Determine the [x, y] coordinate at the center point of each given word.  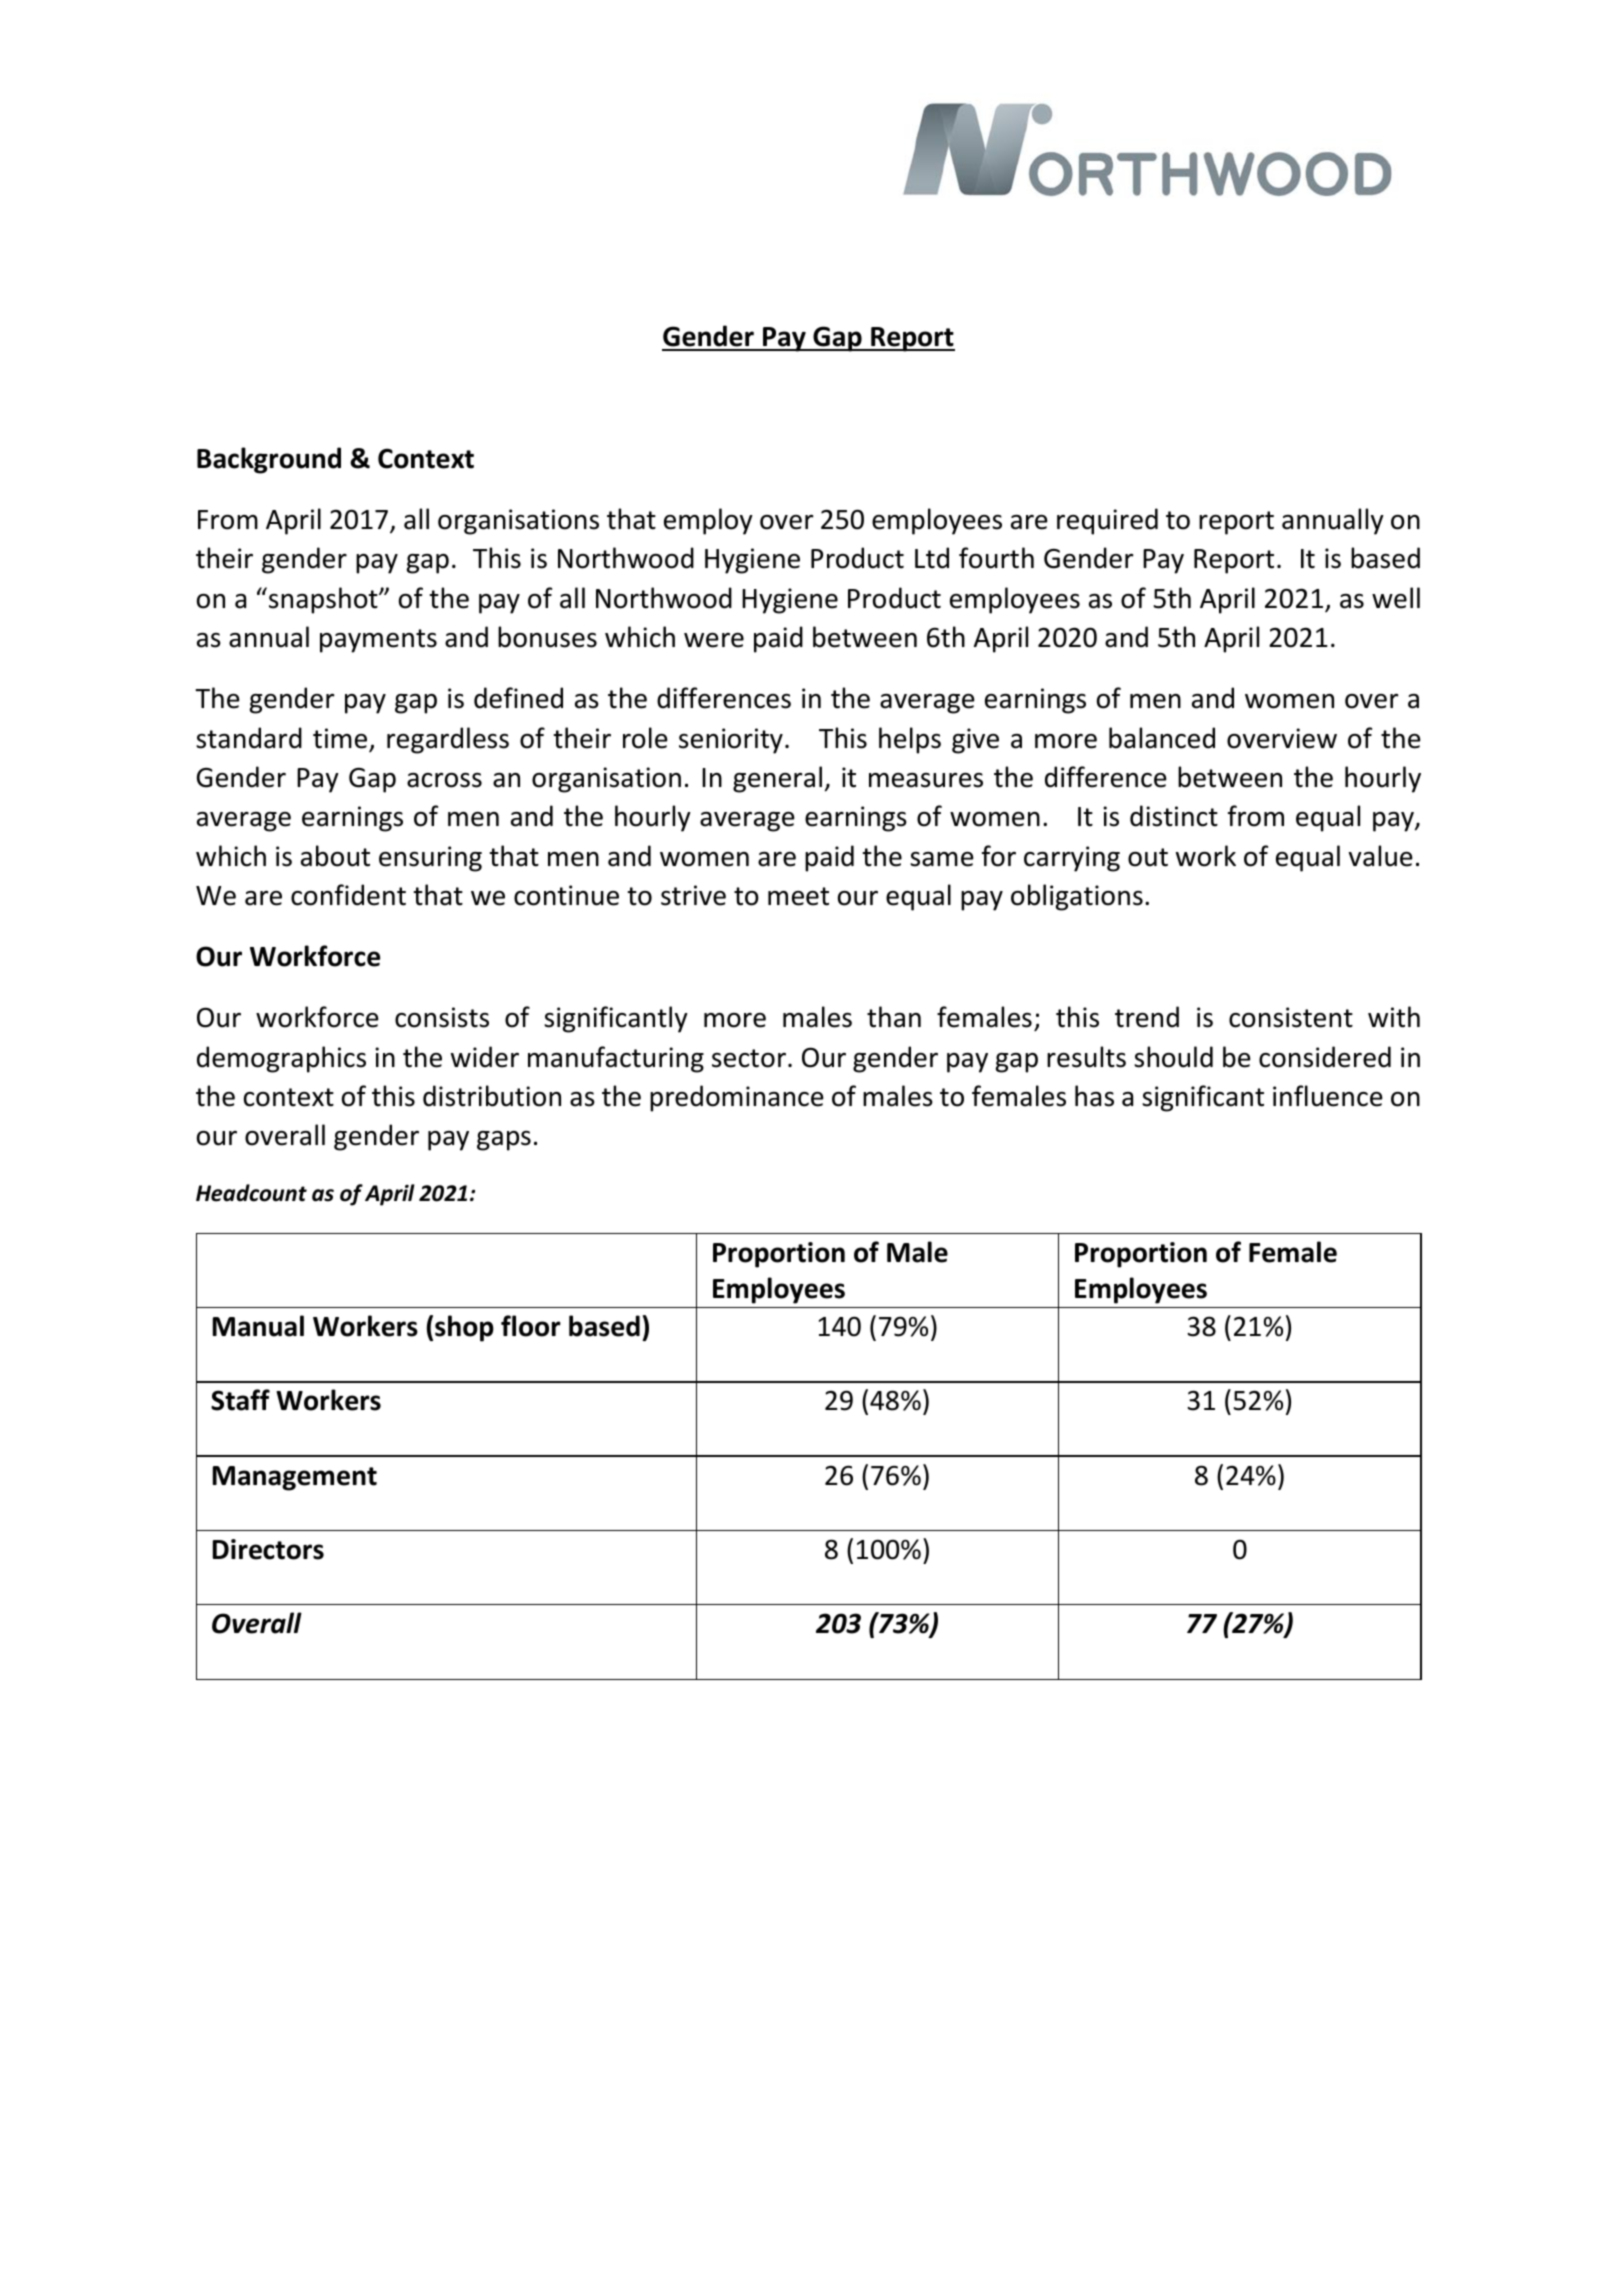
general [777, 779]
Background [269, 460]
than [894, 1017]
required [1107, 521]
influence [1328, 1096]
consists [442, 1017]
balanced [1162, 738]
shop [464, 1328]
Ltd [932, 558]
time [341, 739]
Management [295, 1478]
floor [531, 1326]
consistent [1291, 1017]
